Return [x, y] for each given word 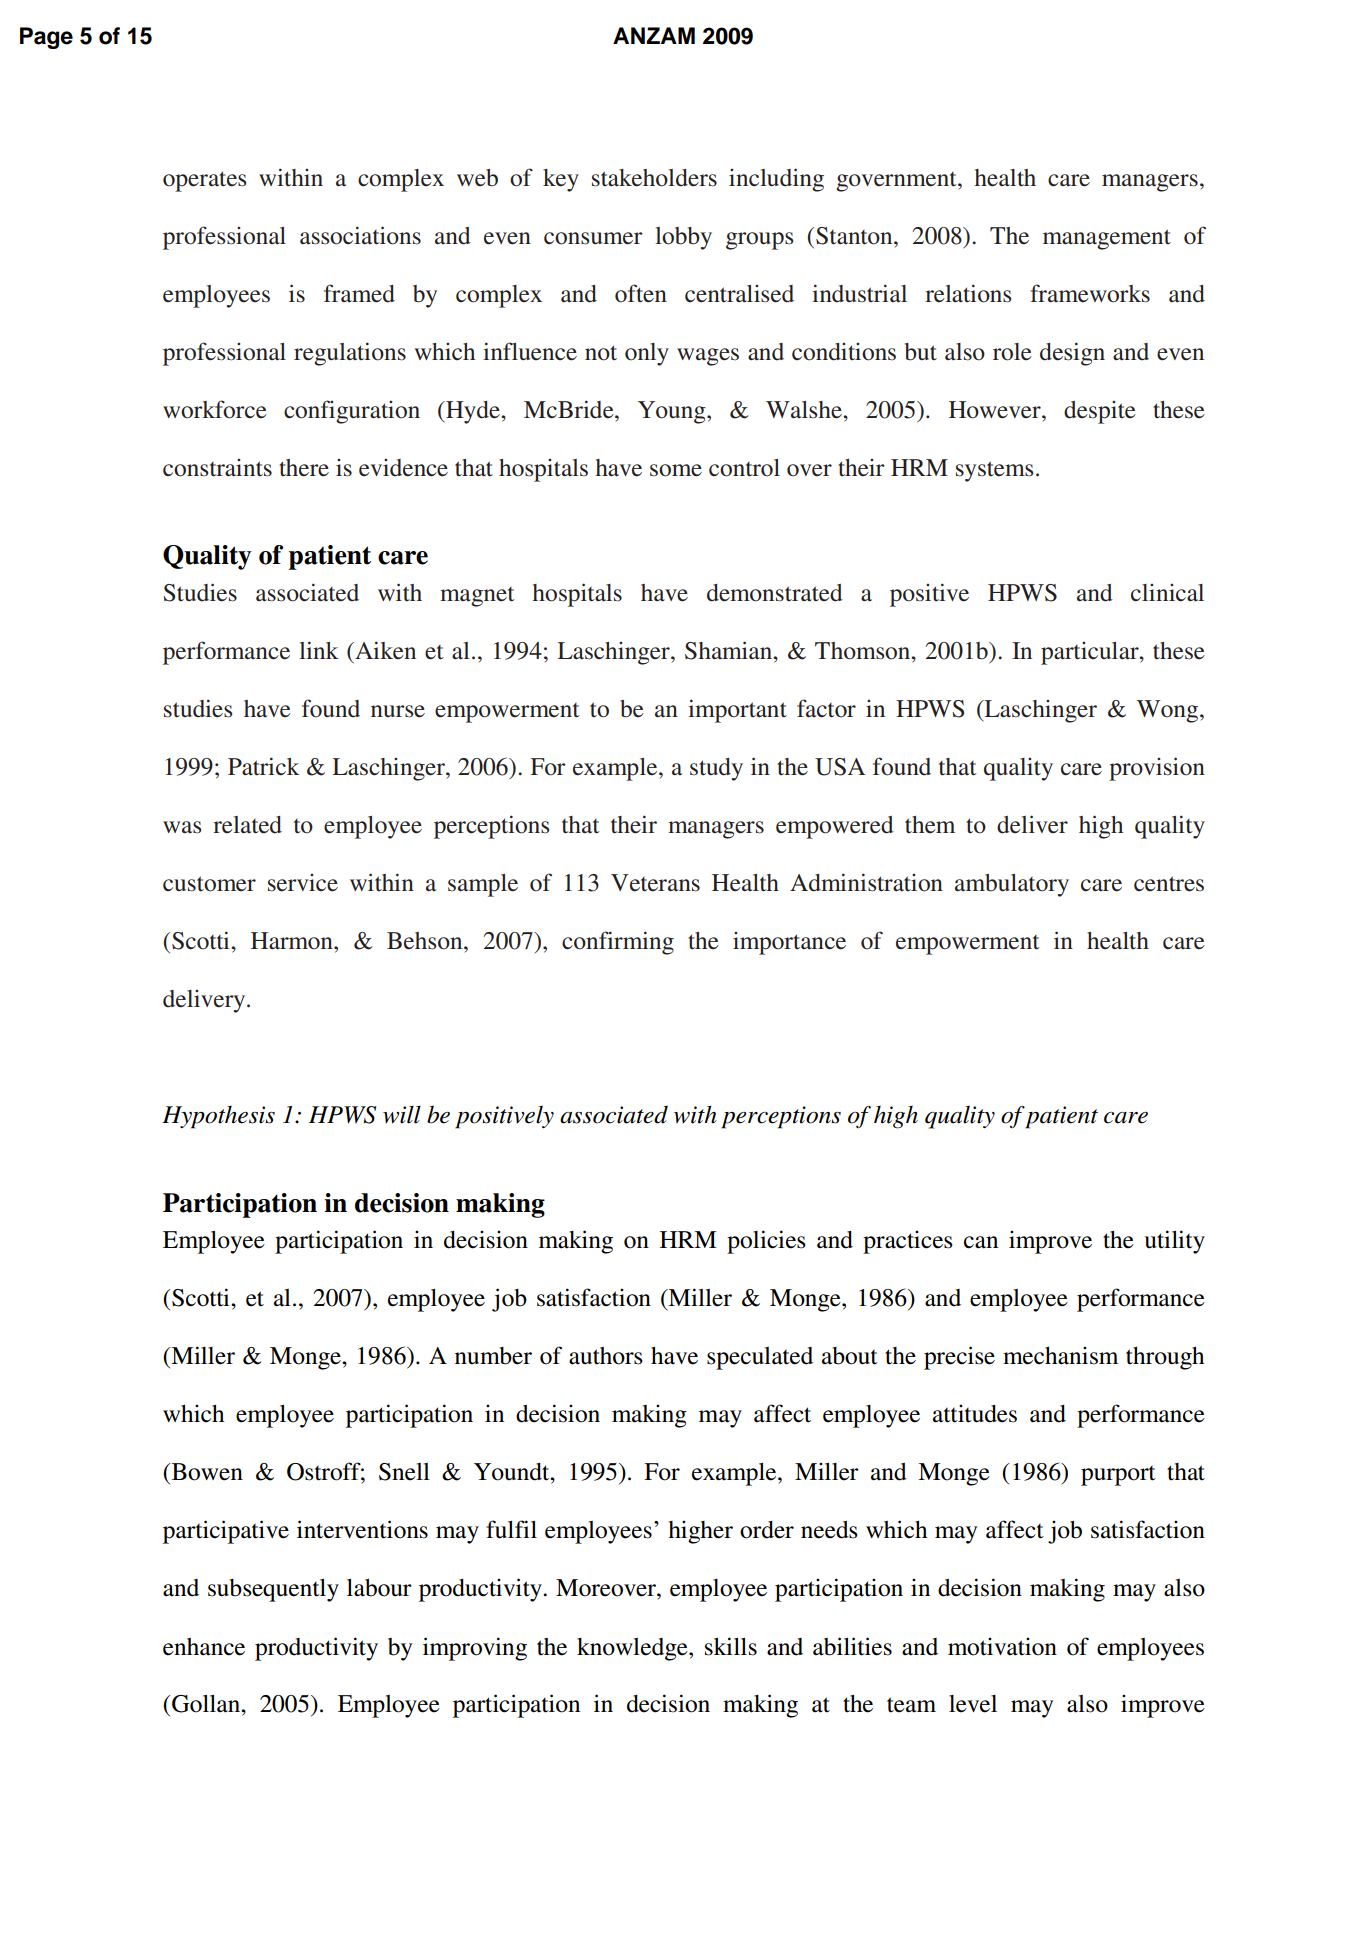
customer [209, 884]
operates [204, 181]
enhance [204, 1647]
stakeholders [654, 178]
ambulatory [1012, 885]
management [1107, 239]
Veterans [655, 883]
